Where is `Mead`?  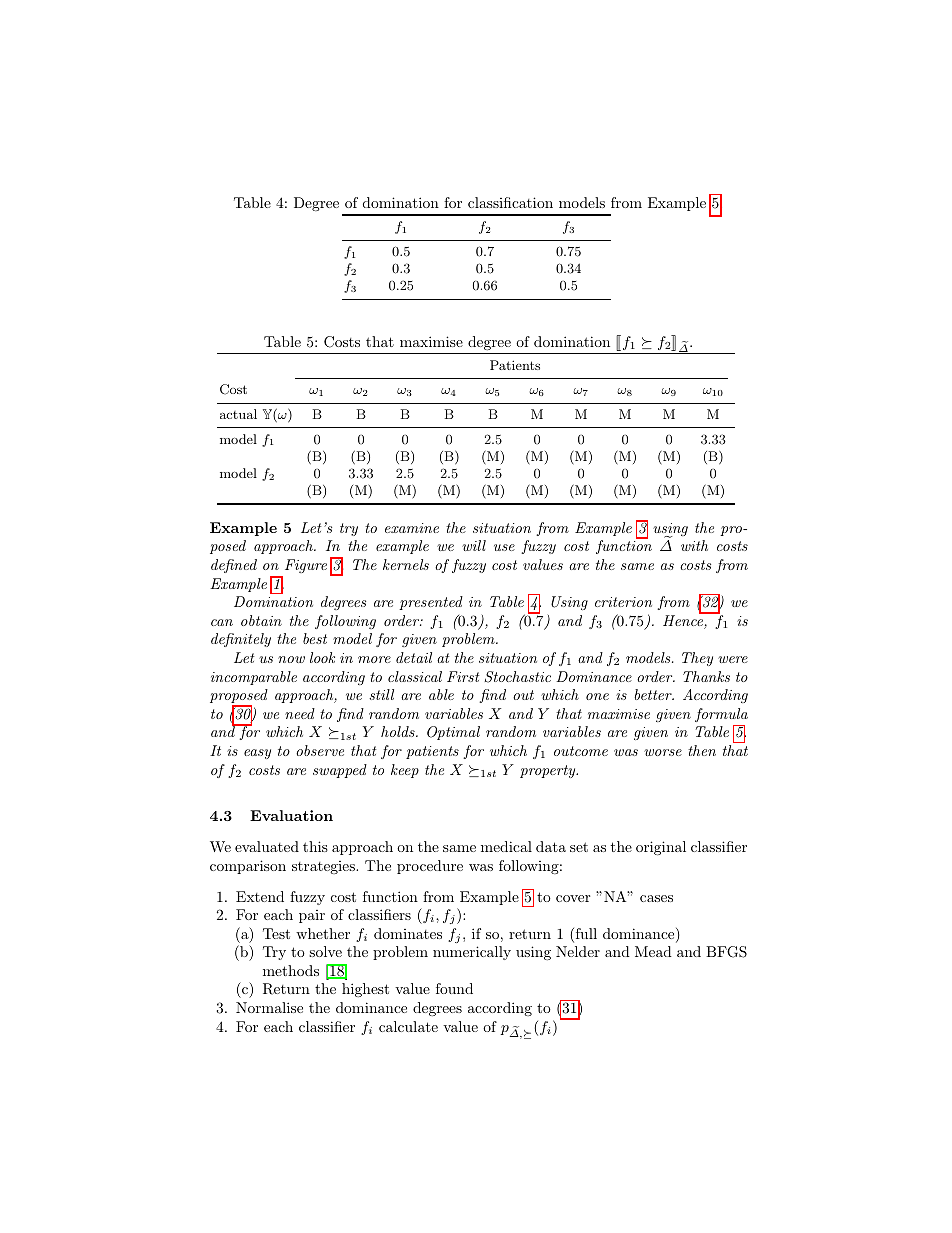 Mead is located at coordinates (653, 951).
